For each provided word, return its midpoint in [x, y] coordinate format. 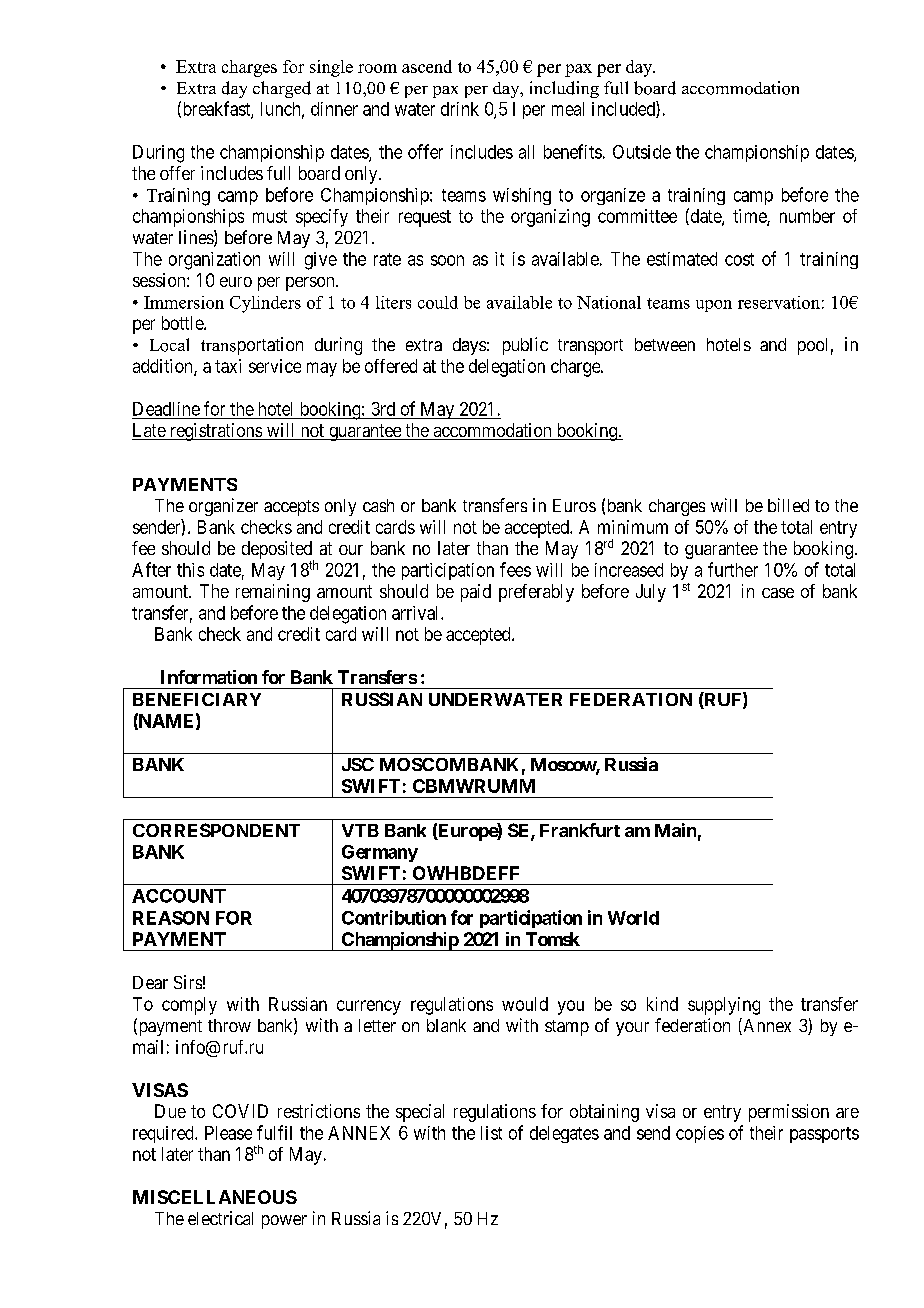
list [491, 1133]
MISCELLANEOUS [215, 1197]
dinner [334, 109]
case [778, 593]
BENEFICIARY [197, 699]
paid [476, 593]
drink [460, 109]
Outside [642, 152]
